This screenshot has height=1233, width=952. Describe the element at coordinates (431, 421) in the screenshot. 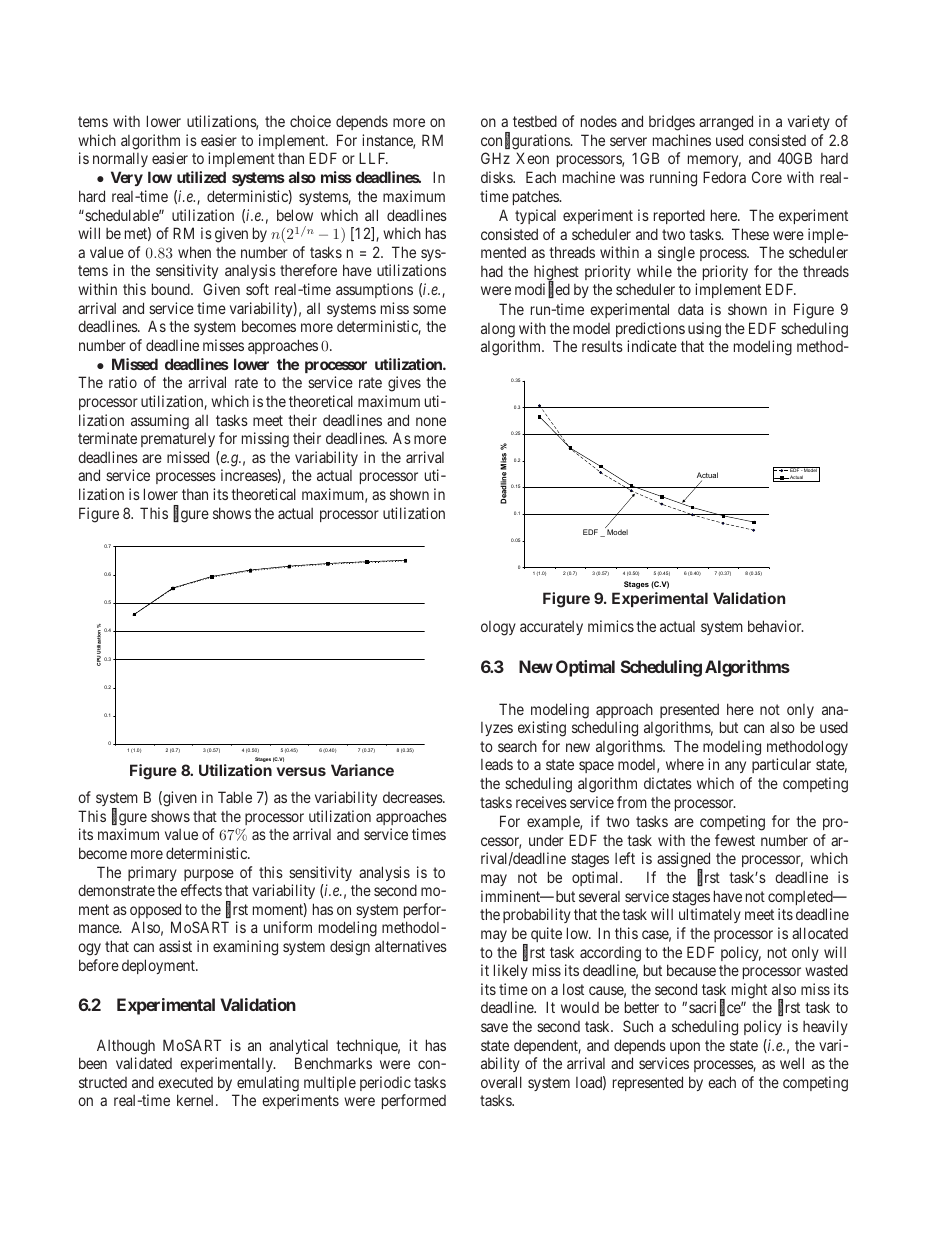

I see `none` at that location.
